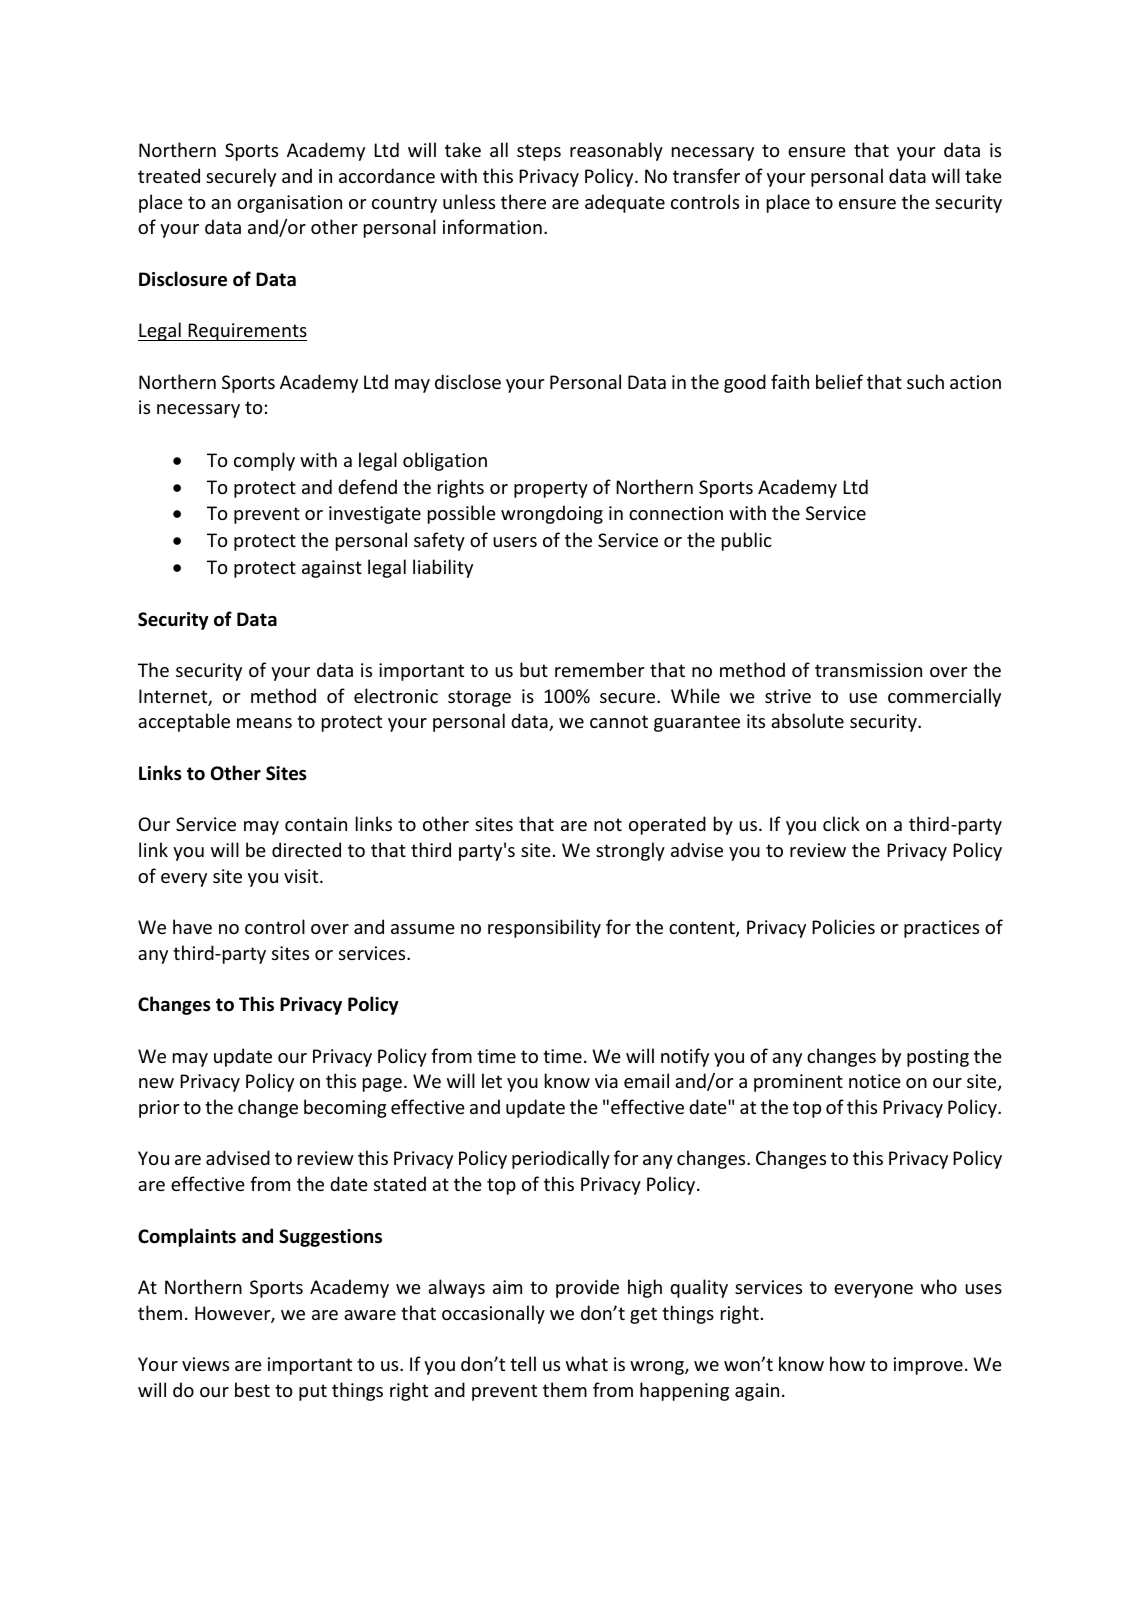 The height and width of the page is (1612, 1140). What do you see at coordinates (843, 926) in the page?
I see `Policies` at bounding box center [843, 926].
